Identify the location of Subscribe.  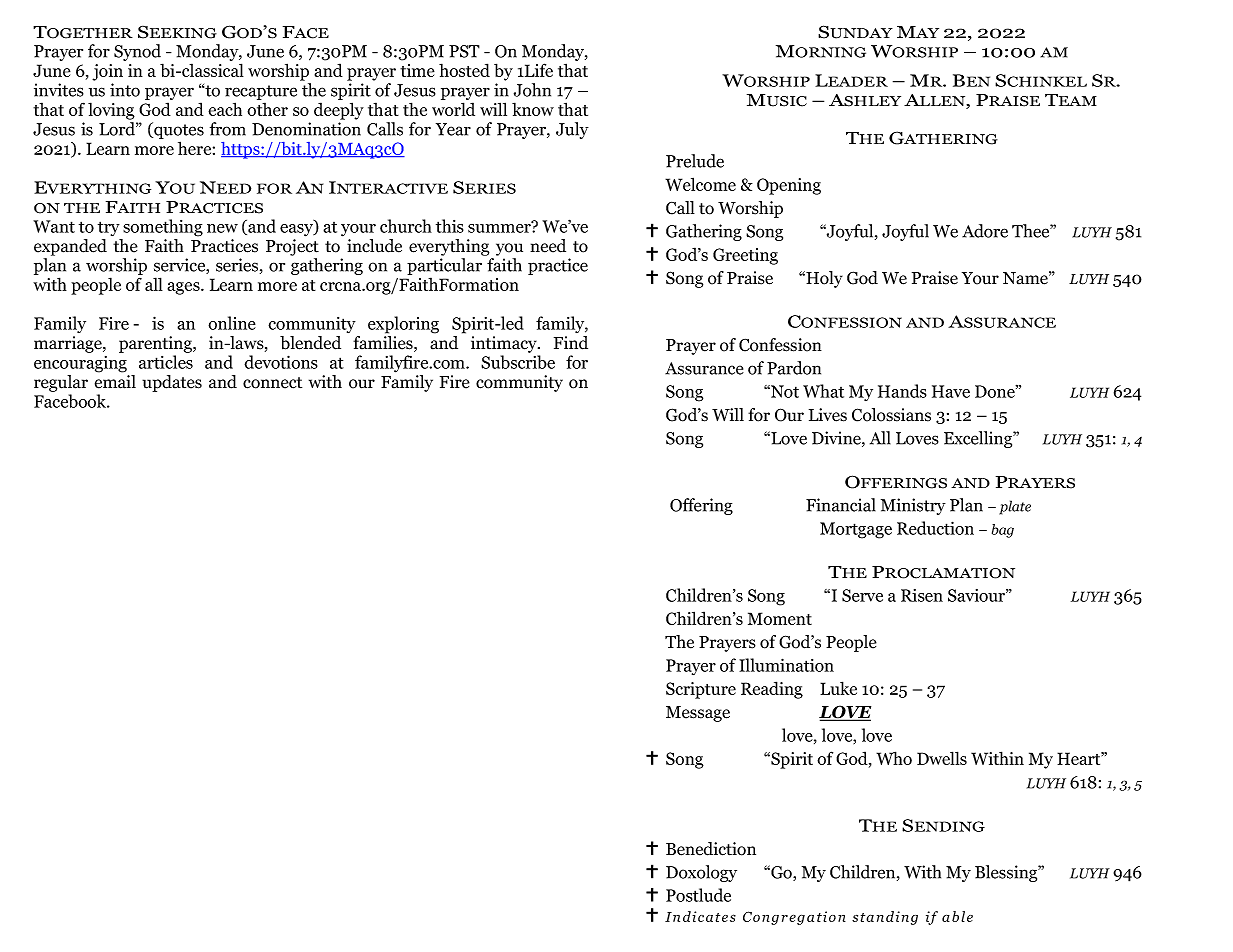
(518, 362).
